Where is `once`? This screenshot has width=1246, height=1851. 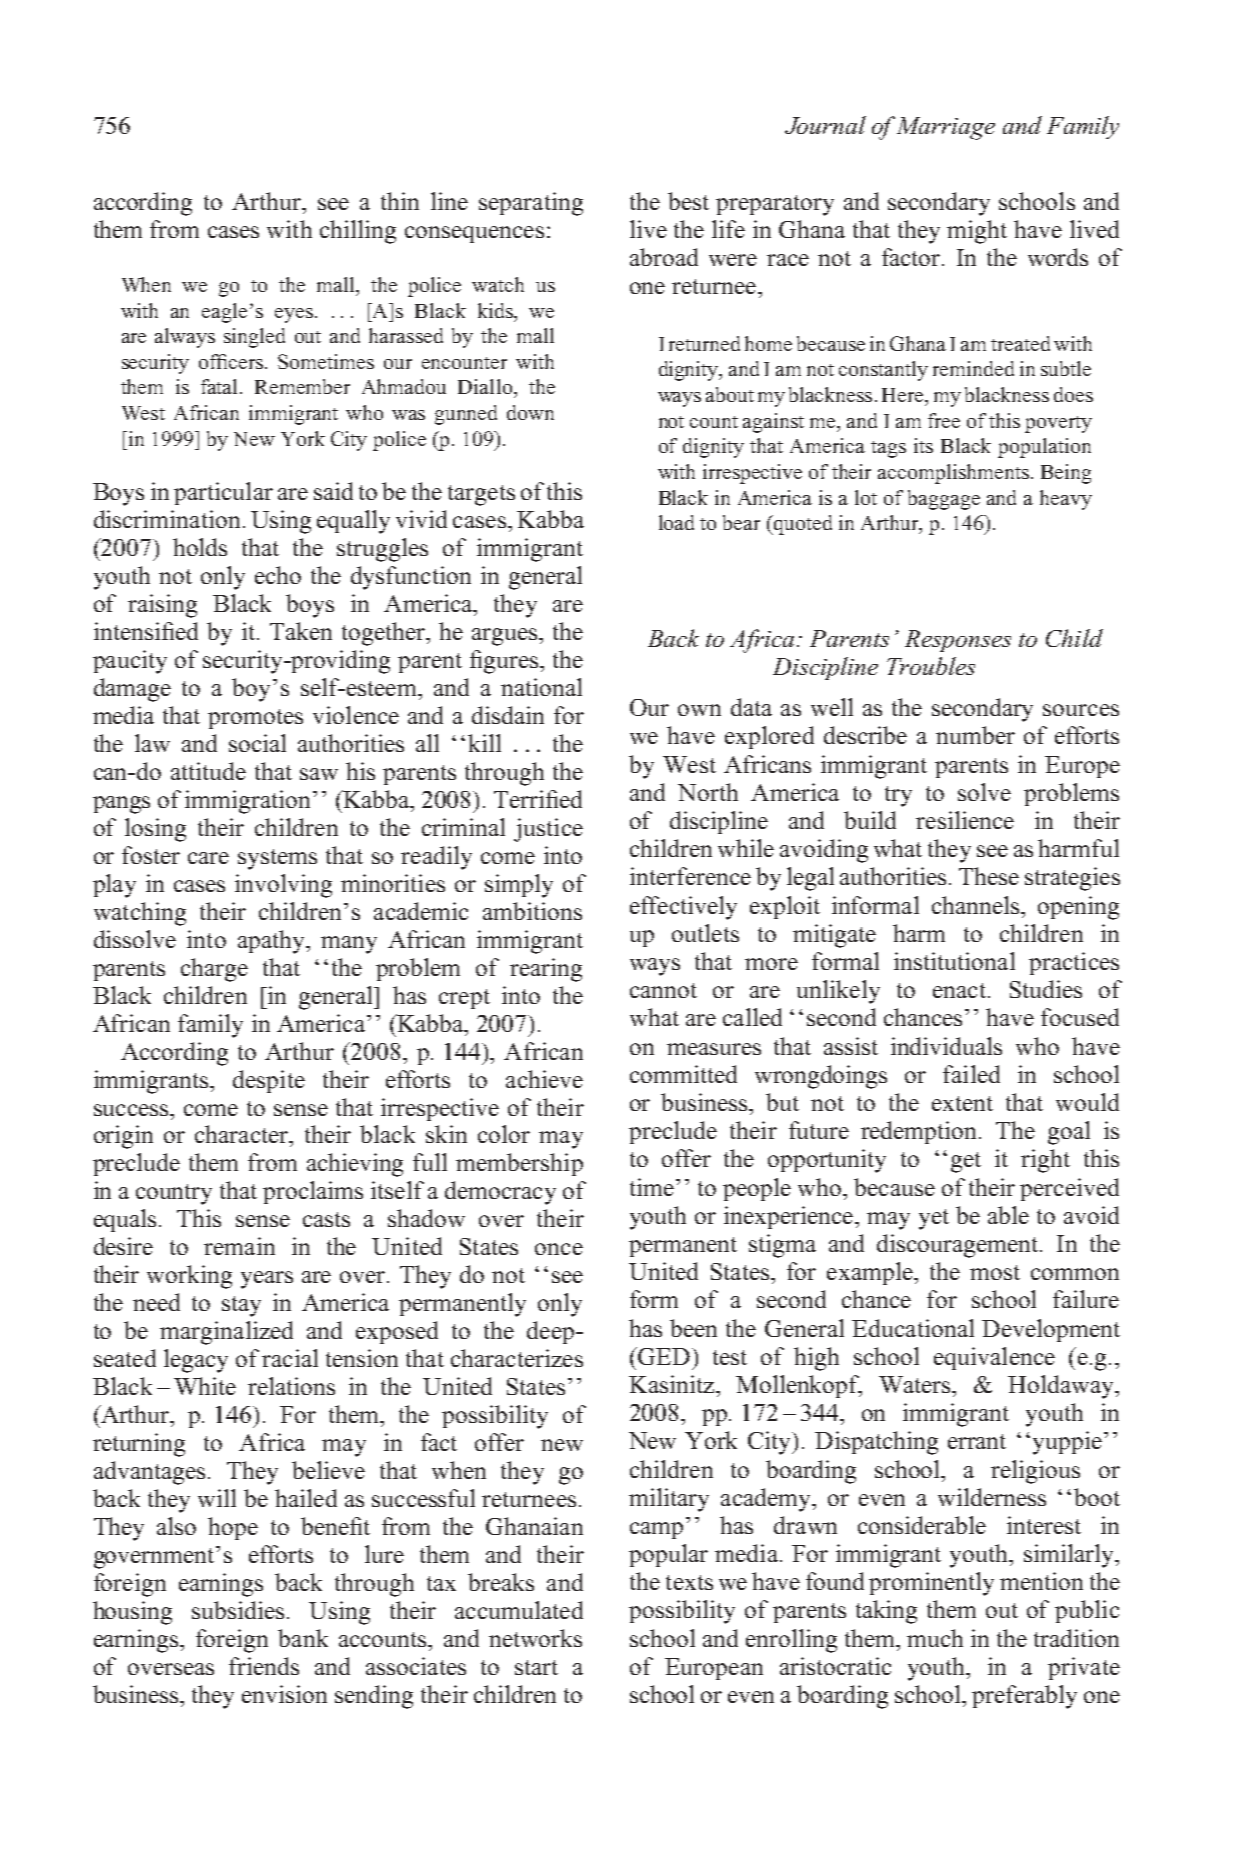 once is located at coordinates (559, 1249).
